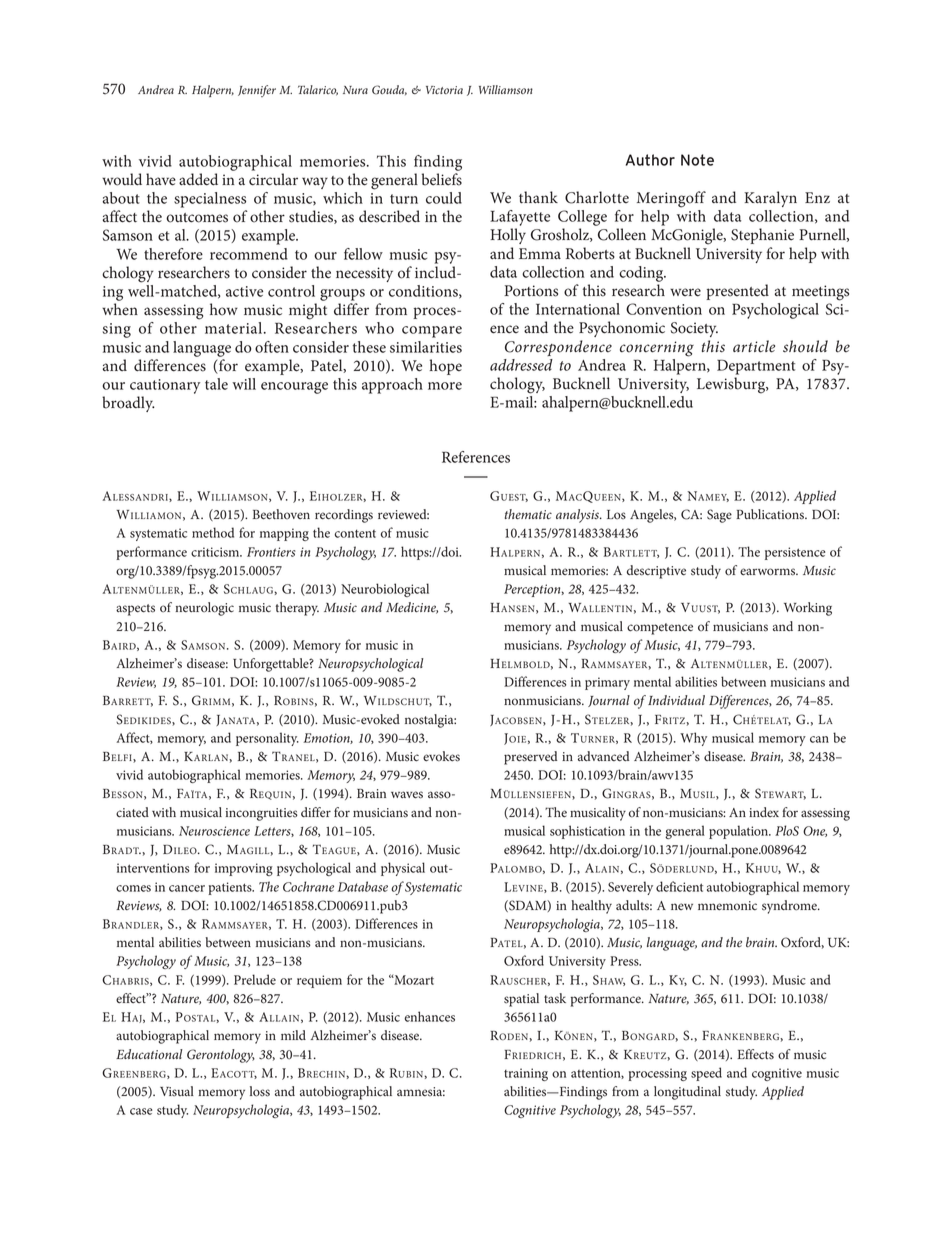 The width and height of the screenshot is (952, 1233). I want to click on tale, so click(216, 384).
